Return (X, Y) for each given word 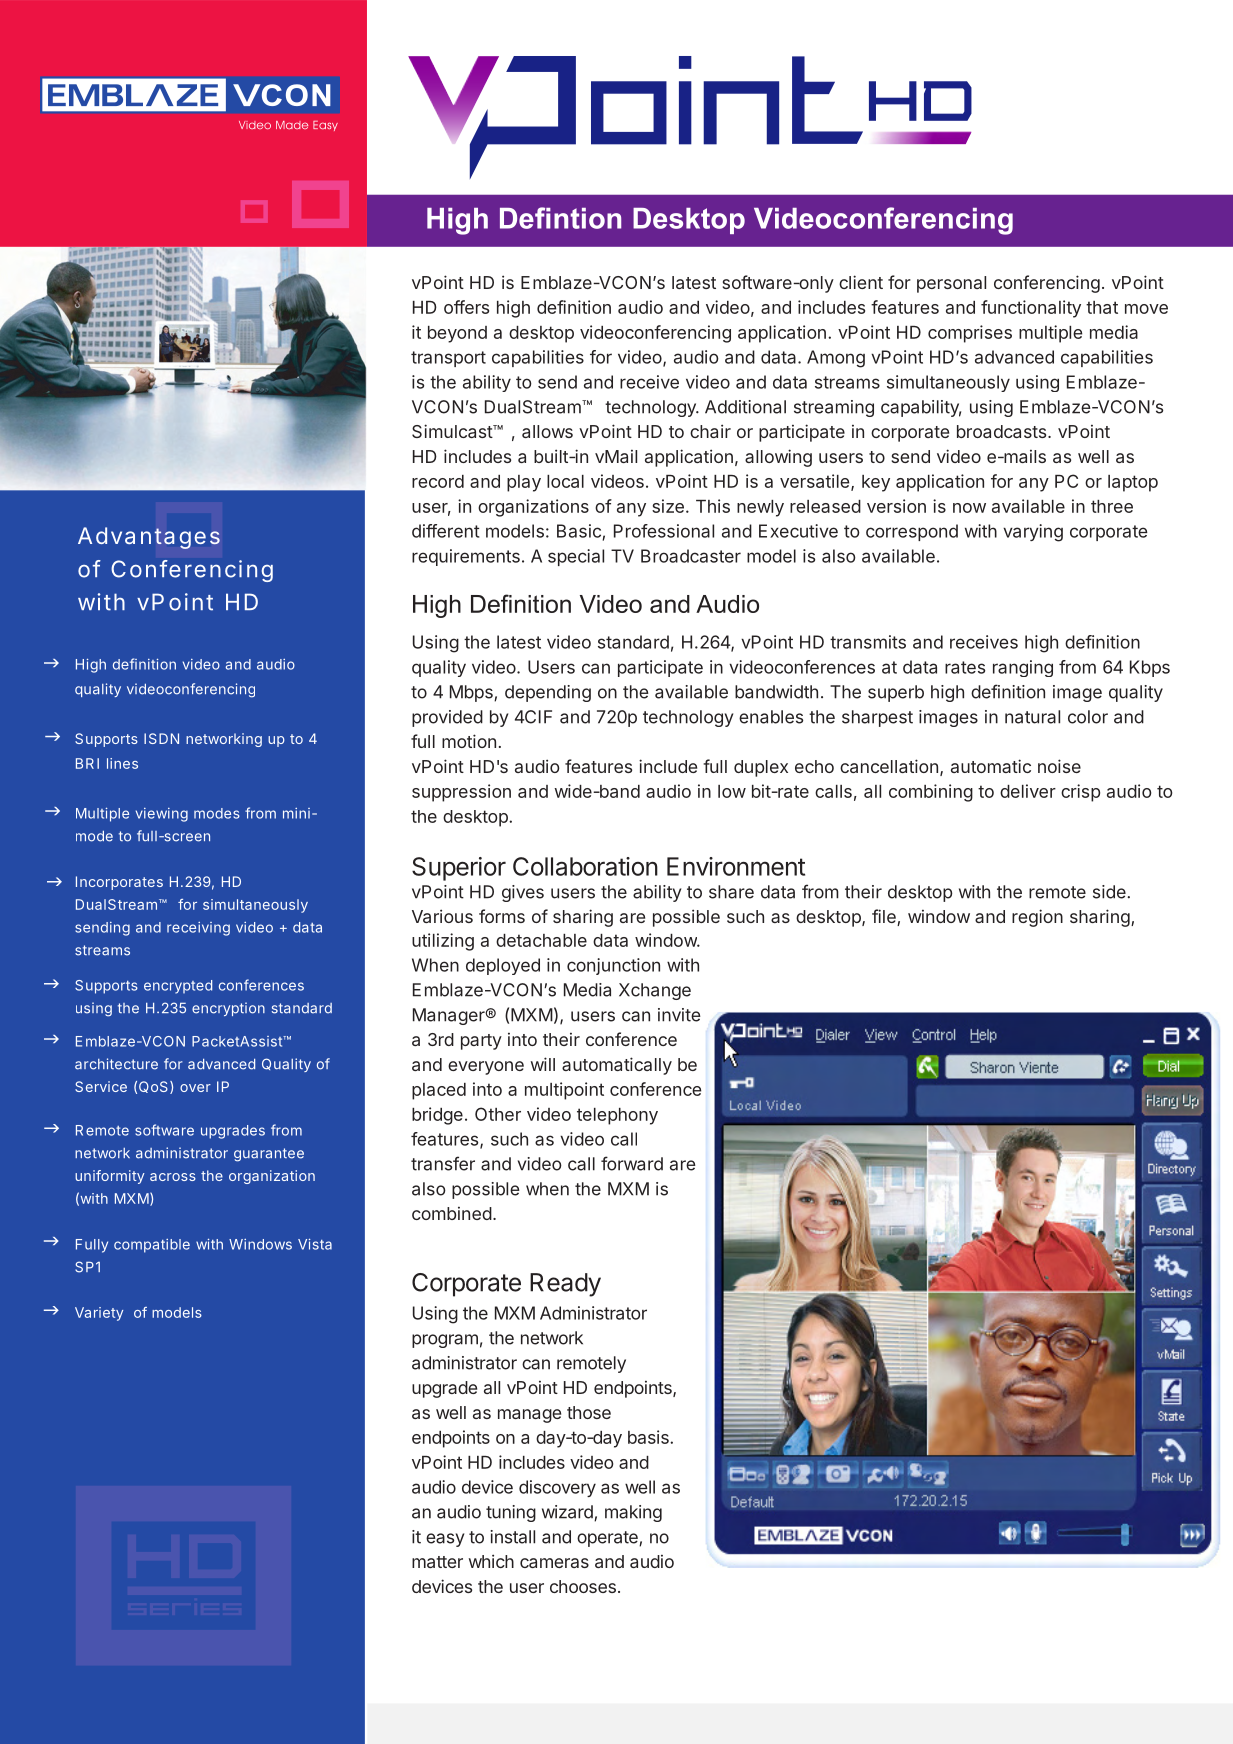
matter (437, 1562)
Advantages (149, 538)
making (633, 1513)
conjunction (613, 966)
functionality (1031, 309)
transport (448, 359)
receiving (198, 929)
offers (466, 307)
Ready (565, 1285)
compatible (152, 1246)
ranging (1023, 668)
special (576, 557)
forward (632, 1163)
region (1037, 918)
